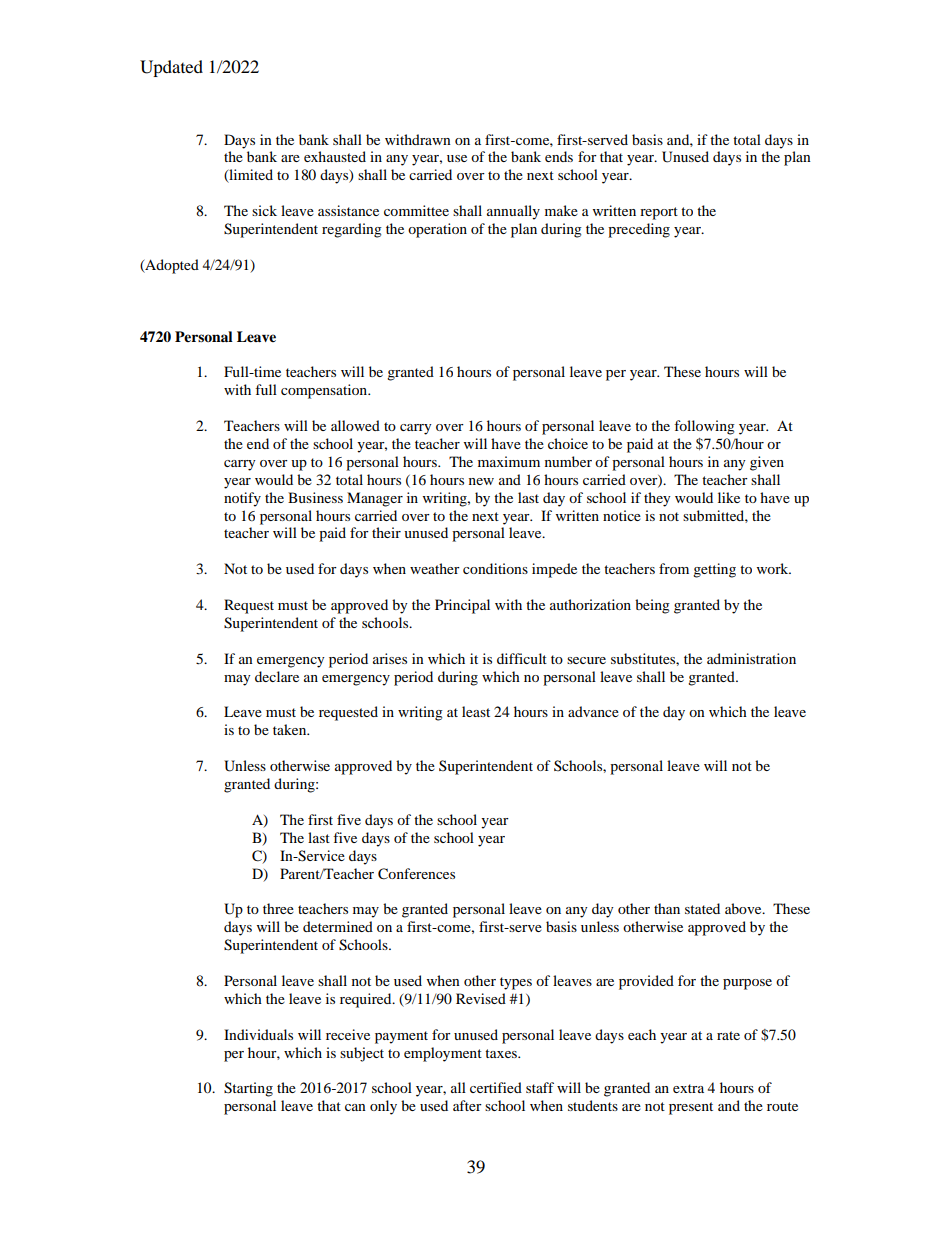 The height and width of the page is (1233, 952). I want to click on Starting, so click(248, 1089).
